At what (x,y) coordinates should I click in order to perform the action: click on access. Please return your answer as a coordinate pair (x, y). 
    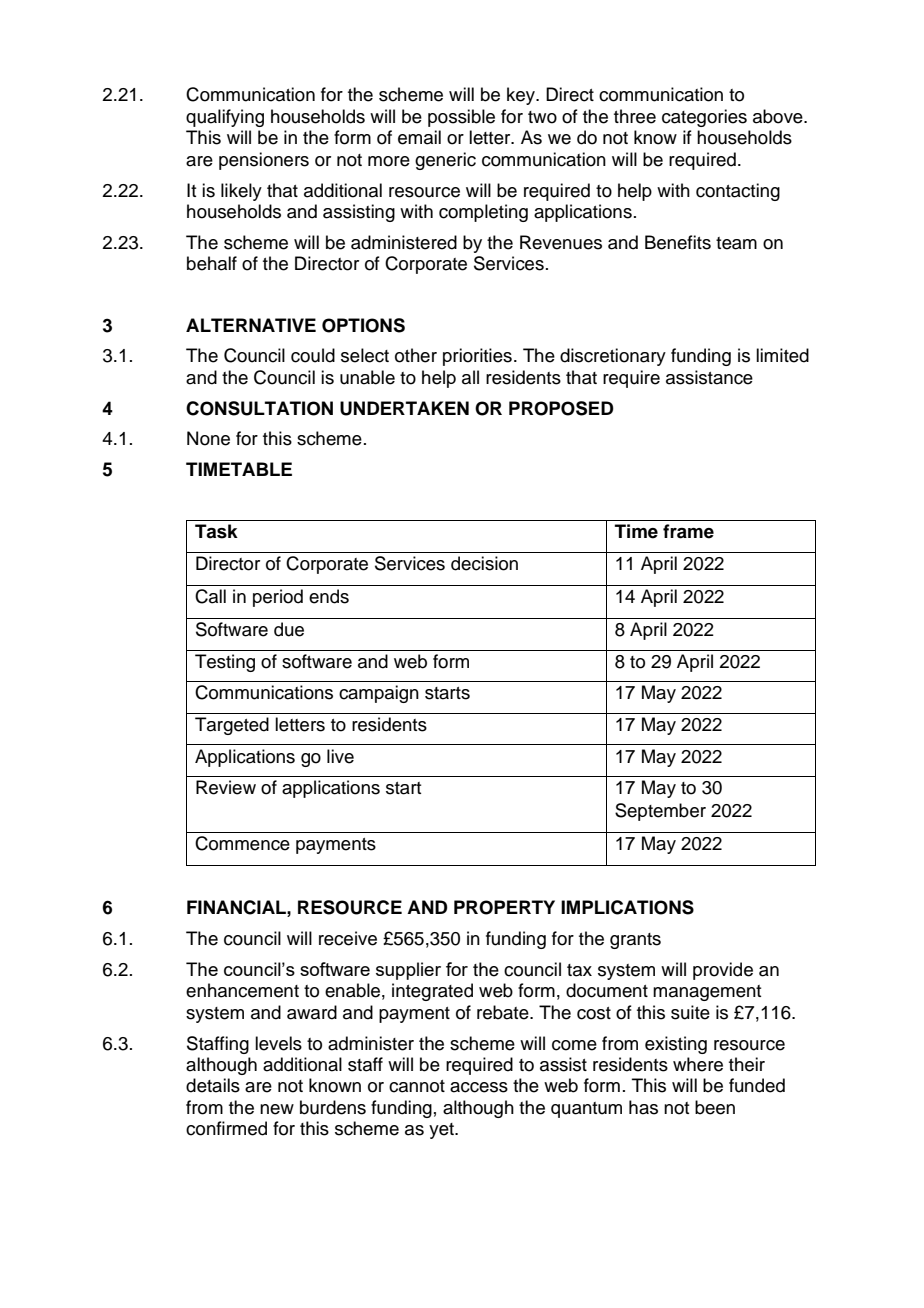
    Looking at the image, I should click on (479, 1087).
